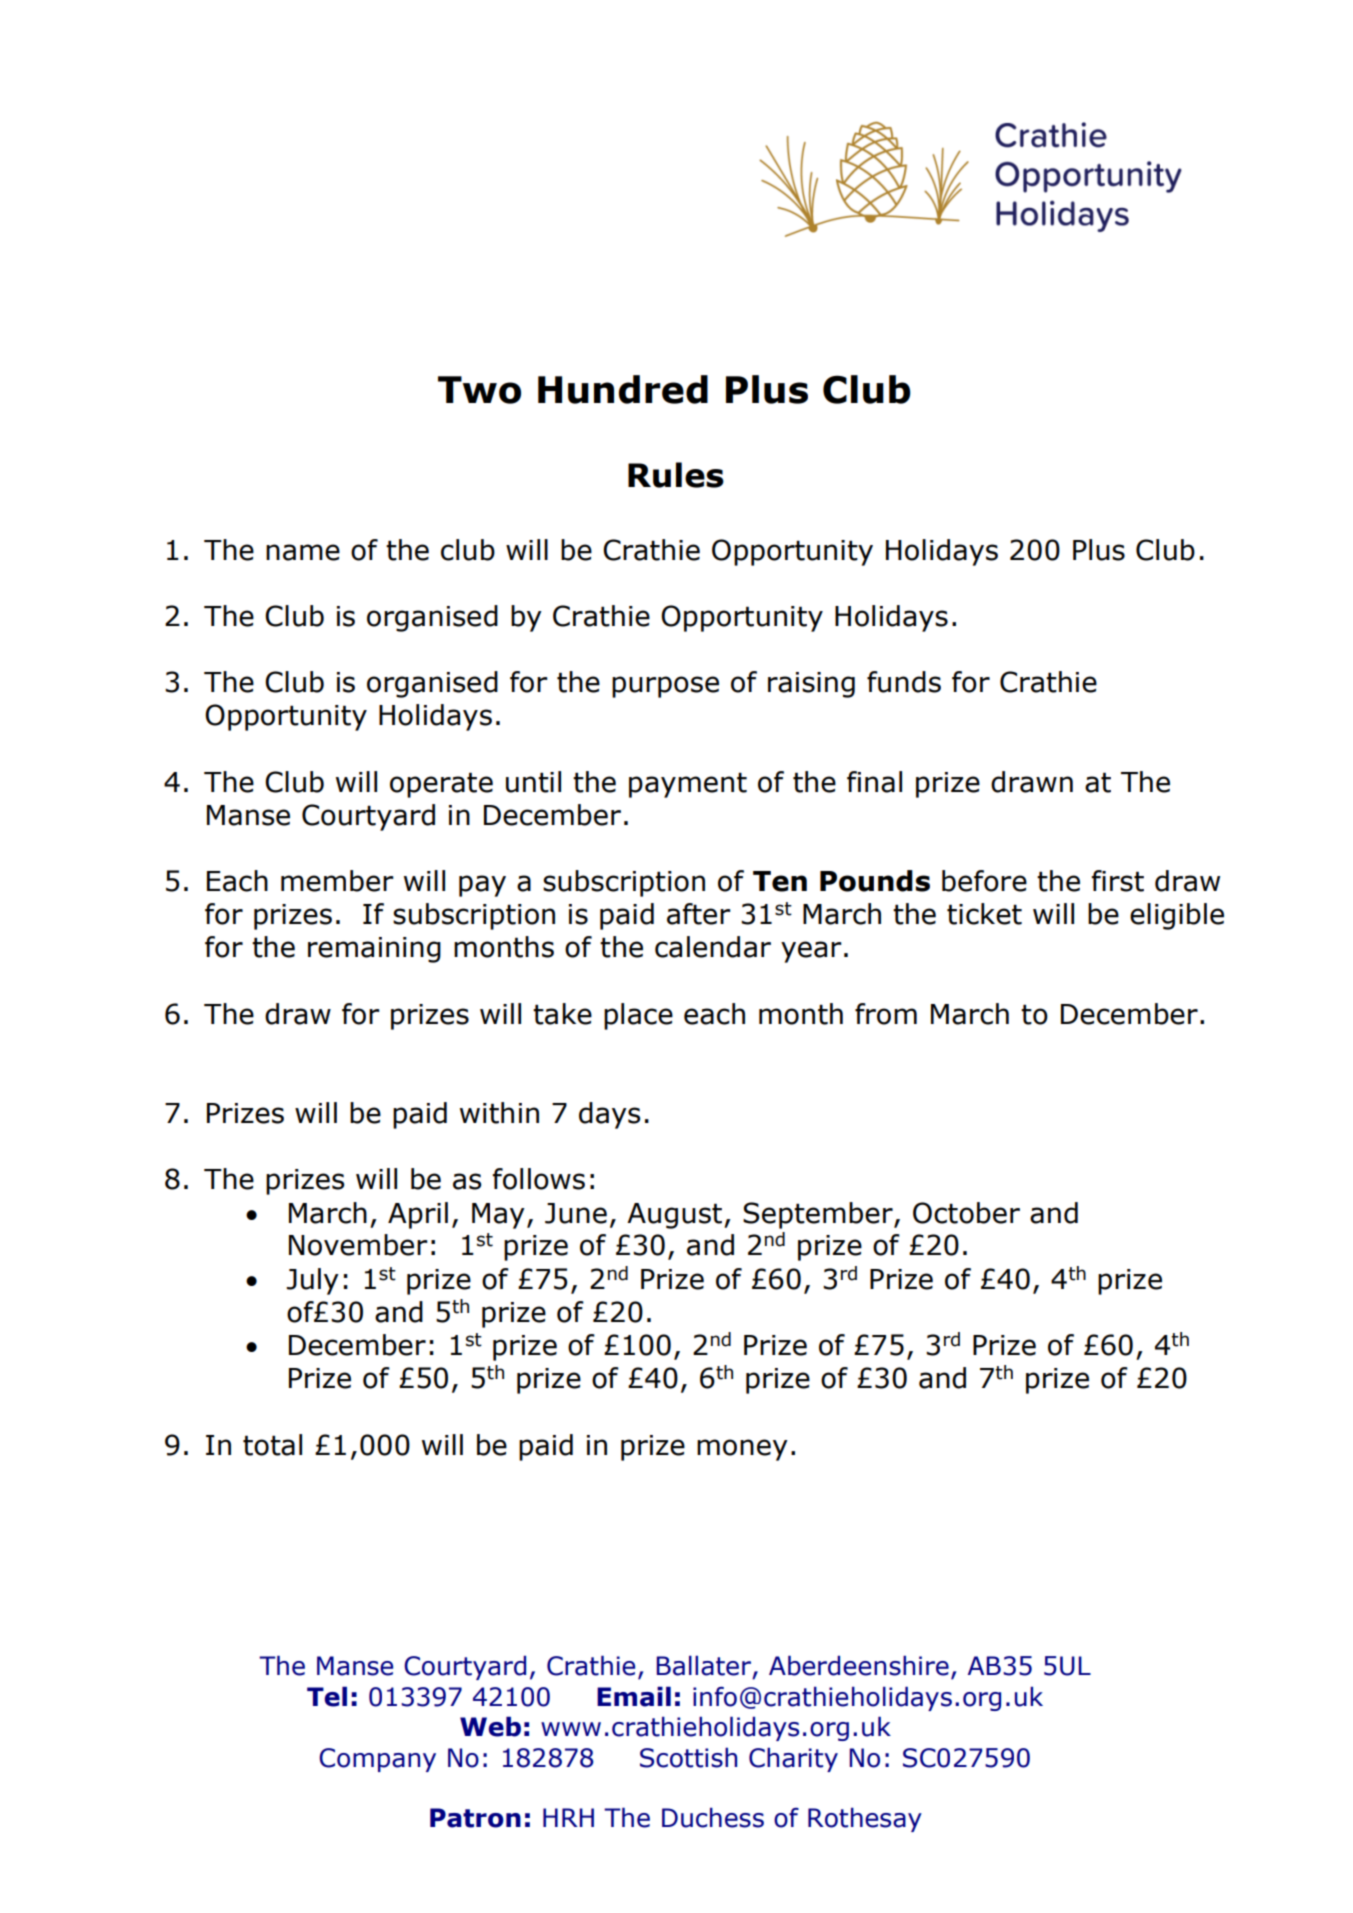 The width and height of the screenshot is (1353, 1913). What do you see at coordinates (688, 1757) in the screenshot?
I see `Scottish` at bounding box center [688, 1757].
